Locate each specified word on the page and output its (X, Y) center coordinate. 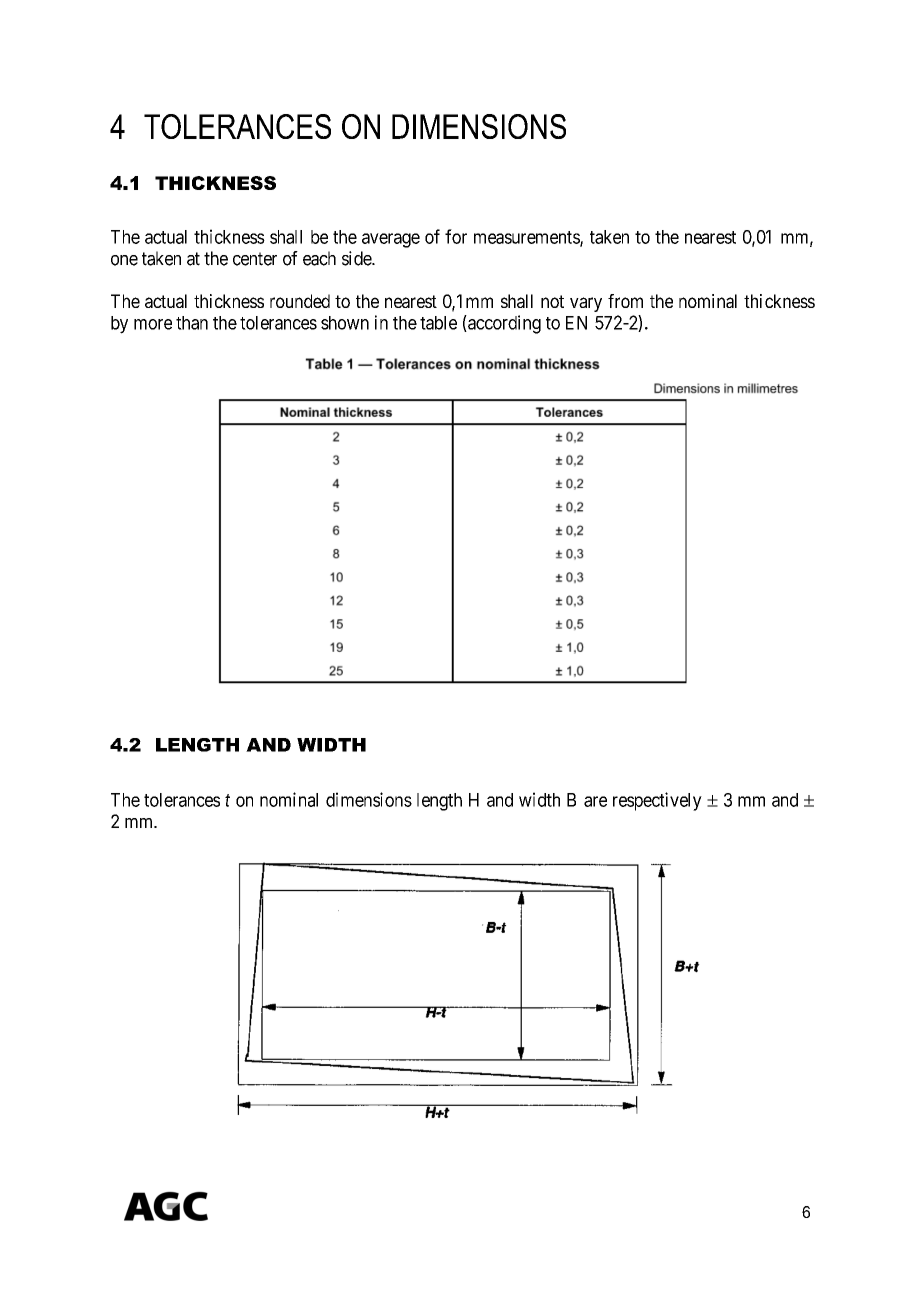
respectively (657, 801)
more (153, 324)
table (438, 323)
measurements (527, 238)
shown (345, 323)
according (503, 324)
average (391, 240)
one (124, 260)
